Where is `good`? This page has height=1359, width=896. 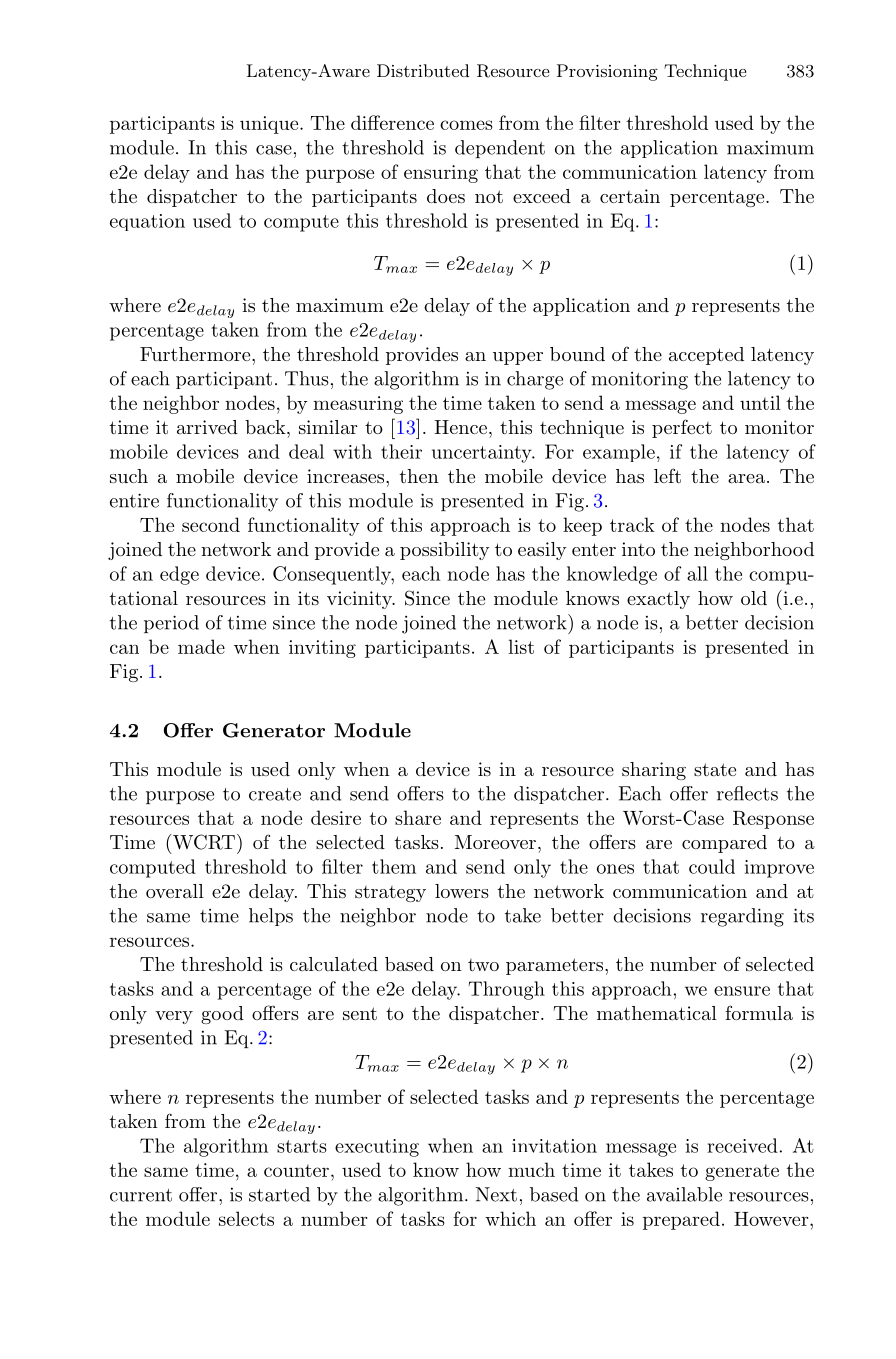
good is located at coordinates (222, 1015).
